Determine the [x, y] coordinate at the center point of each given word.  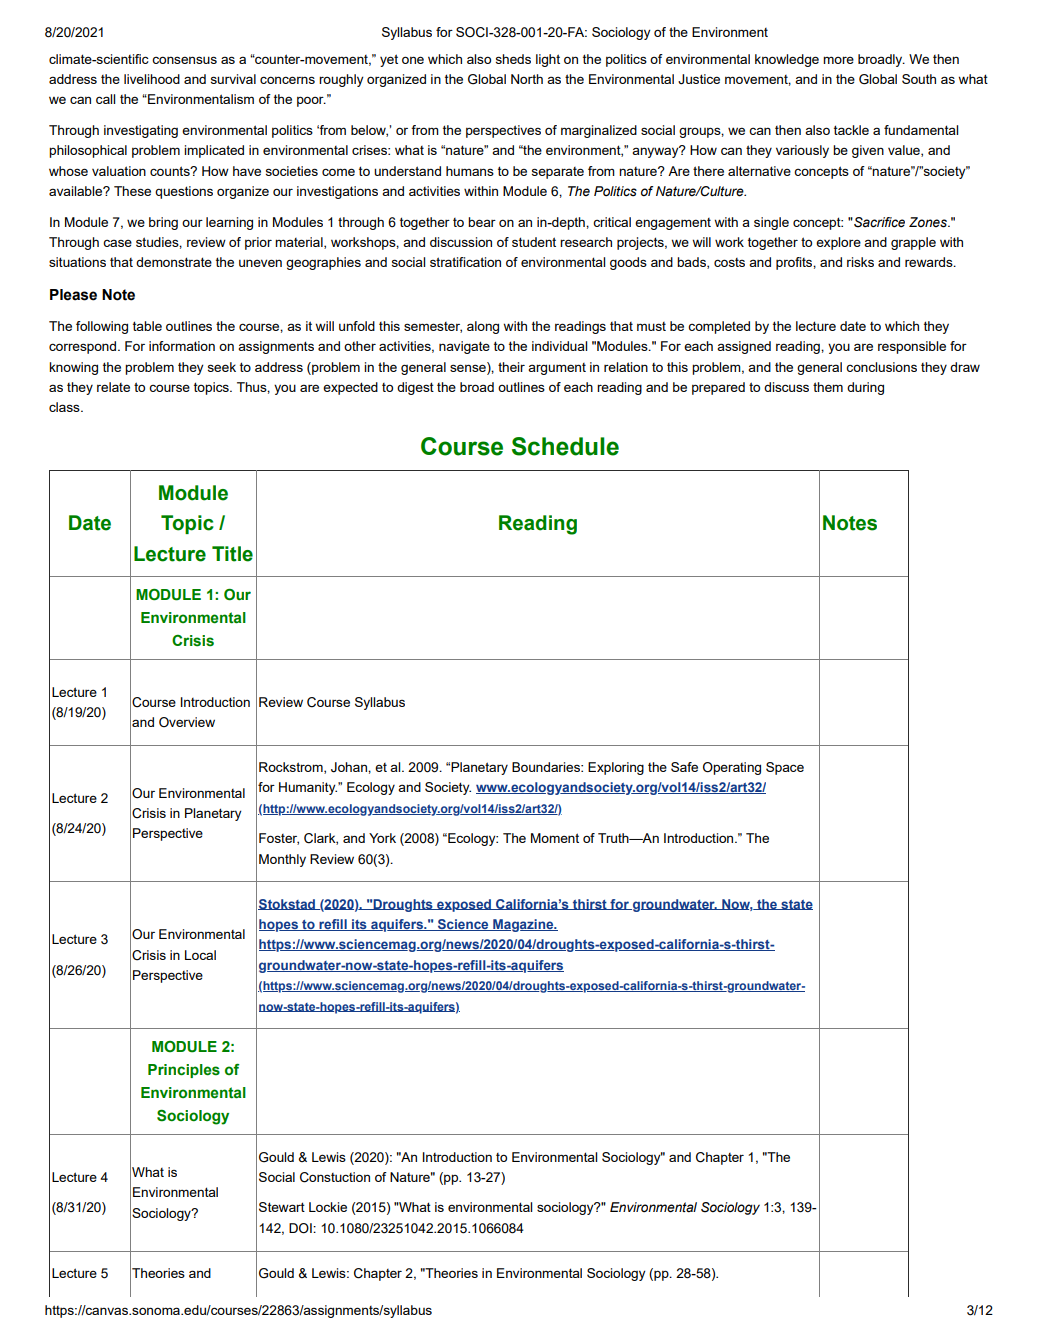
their [511, 367]
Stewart [282, 1207]
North [527, 79]
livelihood [152, 79]
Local [200, 955]
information [182, 346]
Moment [555, 838]
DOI [301, 1228]
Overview [187, 722]
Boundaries [547, 767]
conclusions [881, 367]
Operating [732, 768]
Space [785, 768]
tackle [851, 130]
